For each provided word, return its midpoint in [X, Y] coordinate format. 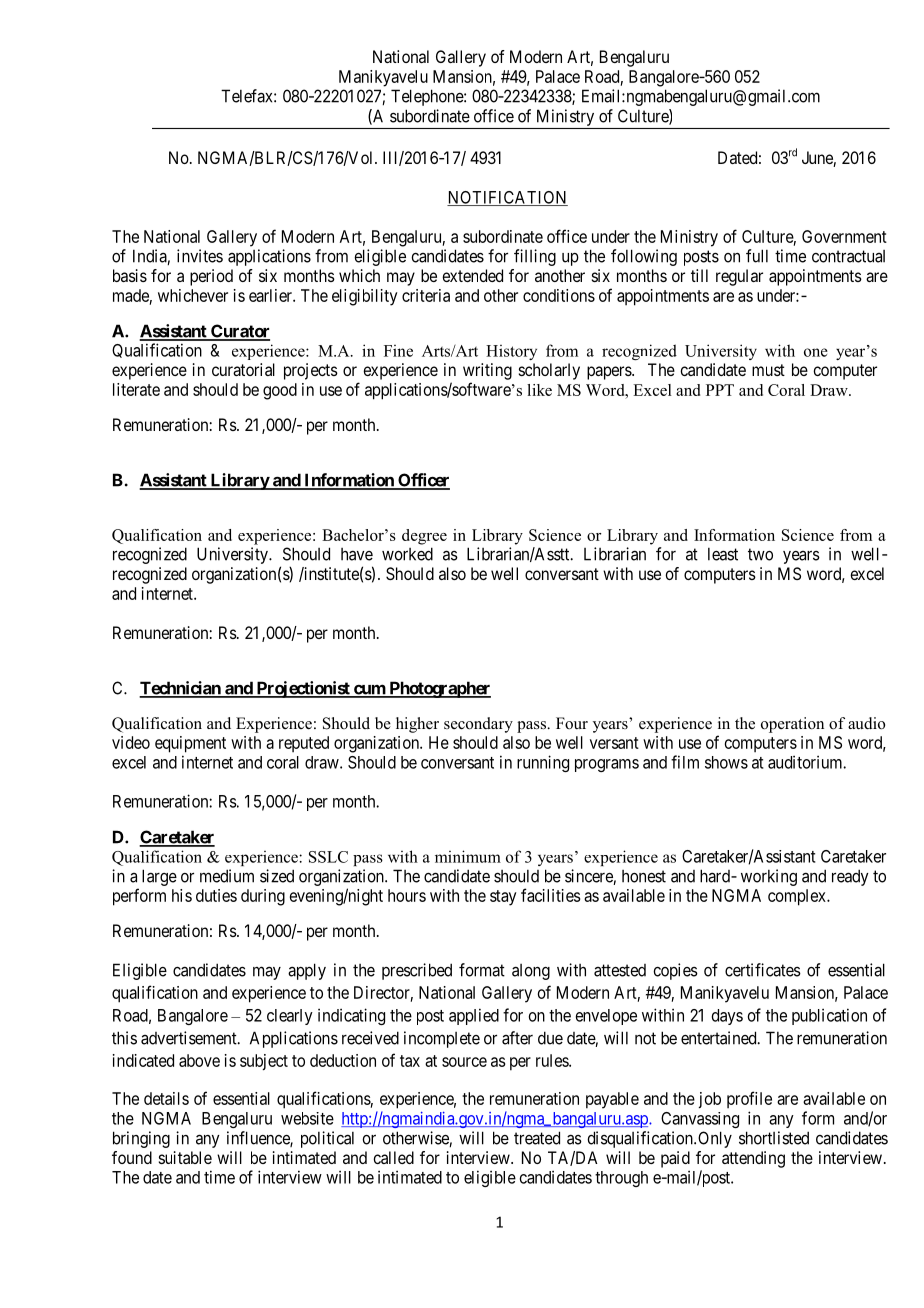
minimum [468, 856]
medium [227, 876]
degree [424, 537]
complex [798, 897]
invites [200, 256]
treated [537, 1138]
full [757, 256]
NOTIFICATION [507, 198]
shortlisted [774, 1138]
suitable [185, 1157]
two [760, 554]
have [357, 554]
